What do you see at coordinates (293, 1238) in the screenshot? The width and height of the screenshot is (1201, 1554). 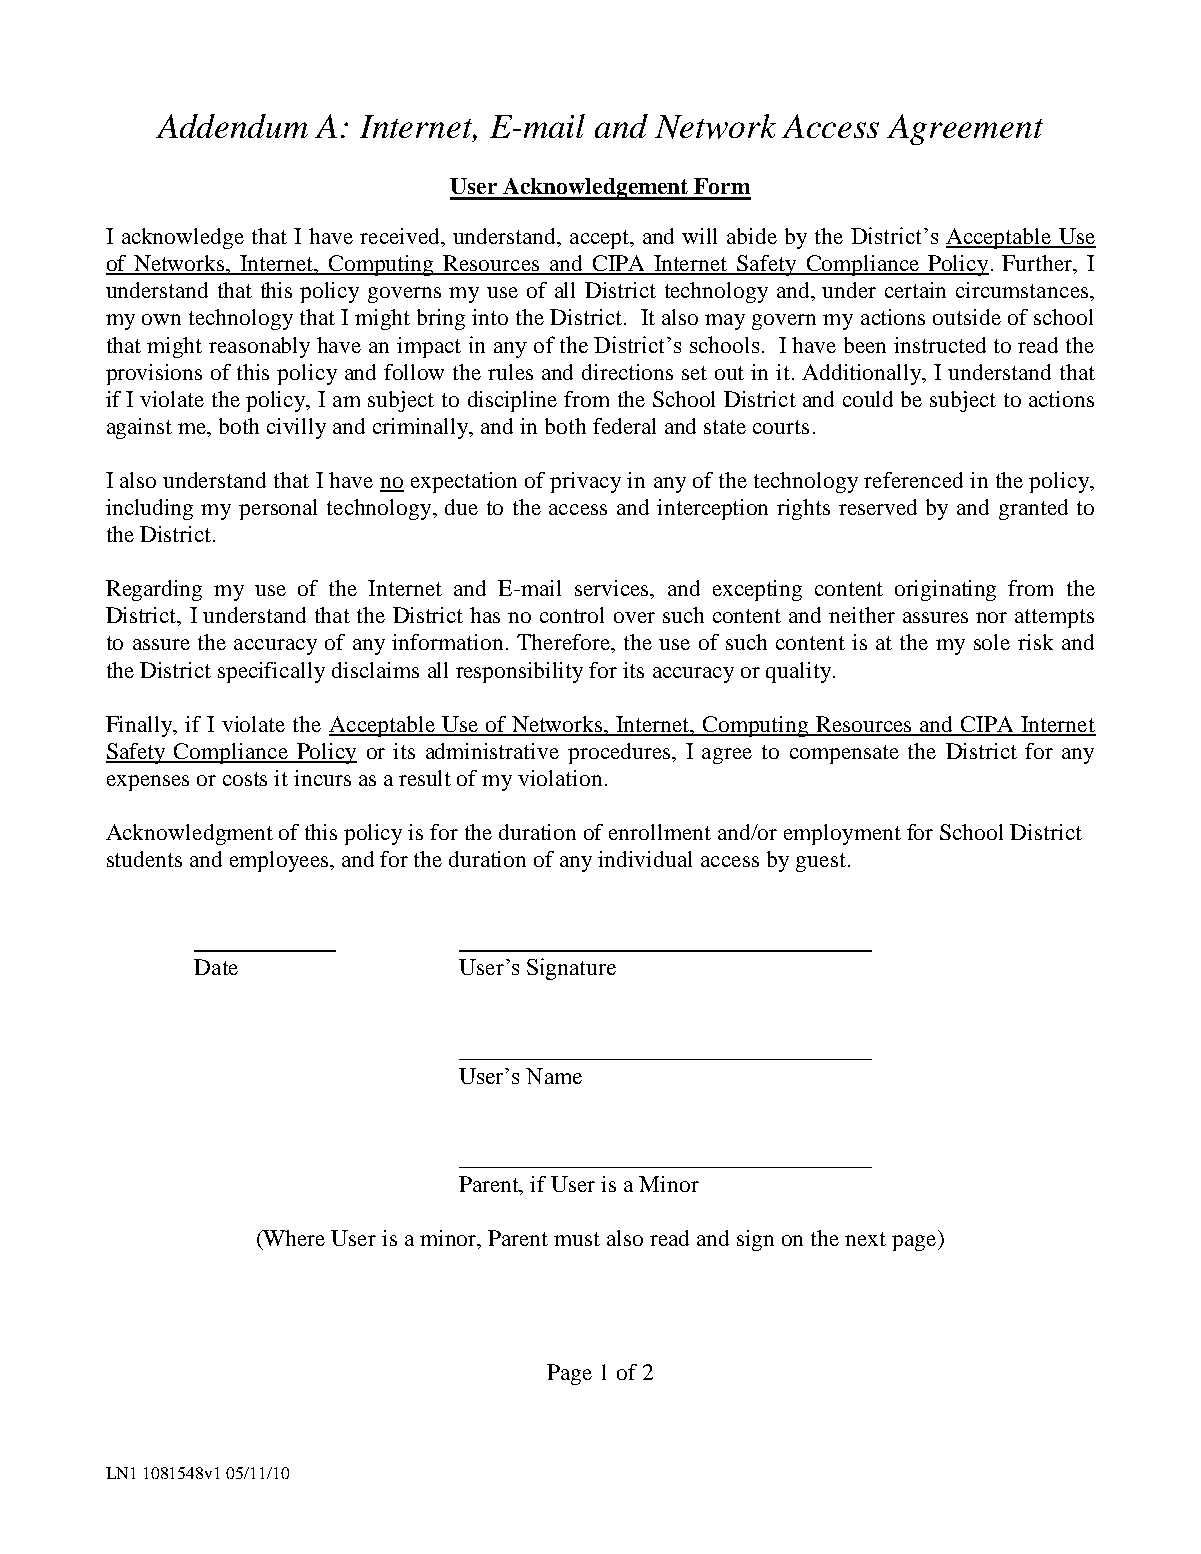 I see `Where` at bounding box center [293, 1238].
